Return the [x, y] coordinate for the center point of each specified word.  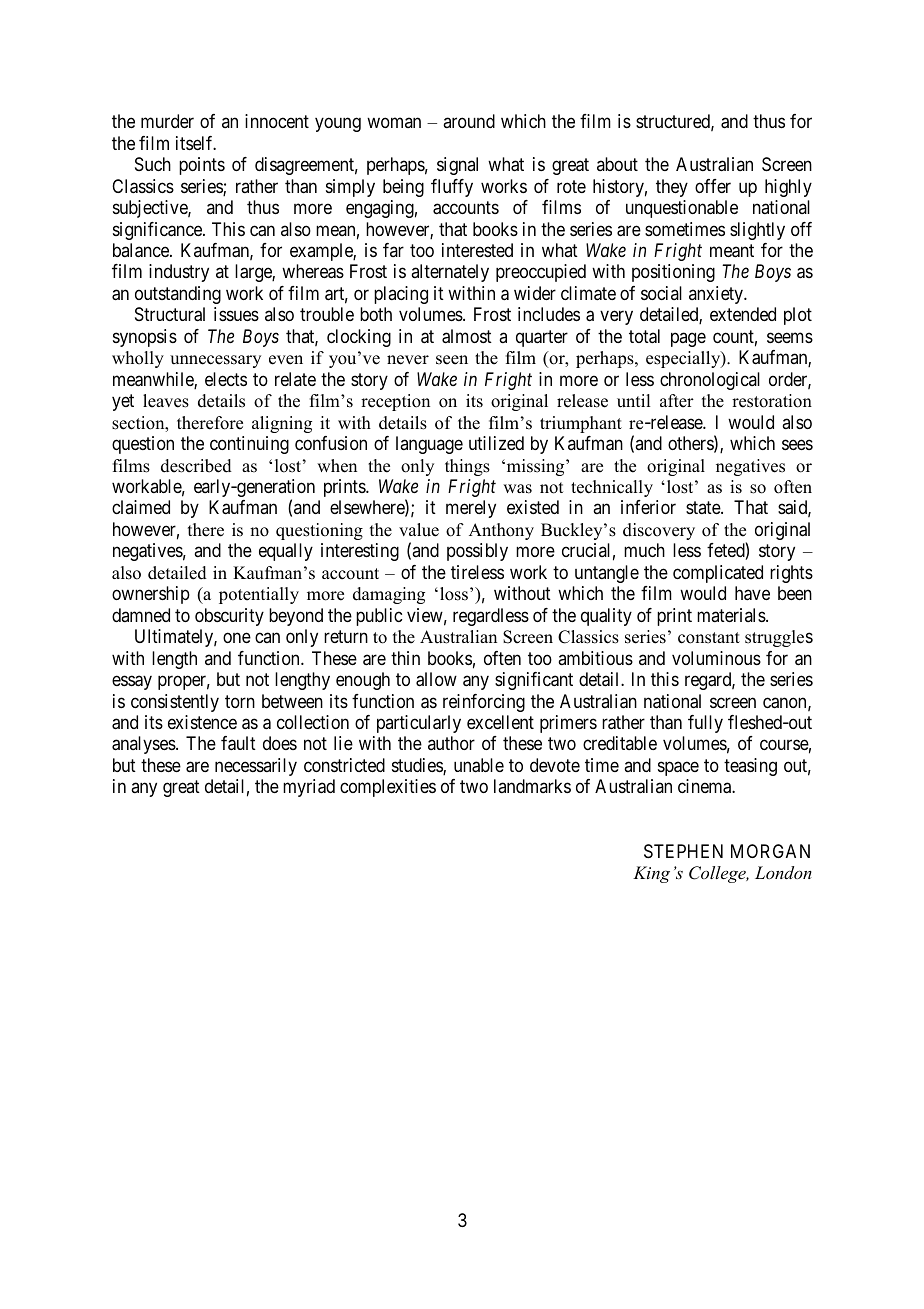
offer [713, 186]
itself [196, 143]
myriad [309, 788]
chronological [710, 381]
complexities [388, 788]
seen [452, 360]
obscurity [229, 617]
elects [226, 379]
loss [454, 594]
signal [457, 166]
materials [732, 615]
